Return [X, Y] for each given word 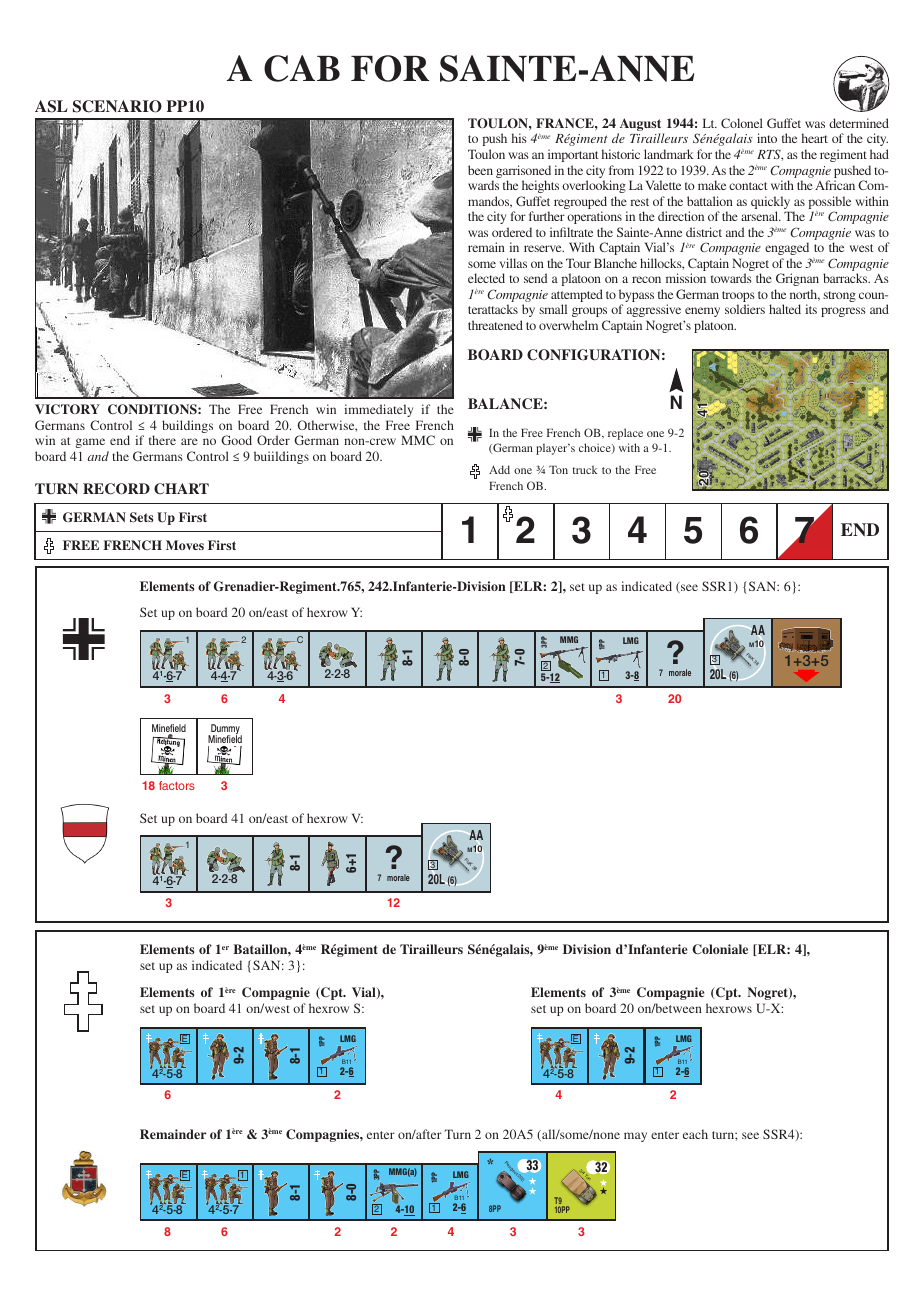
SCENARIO [117, 106]
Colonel [742, 123]
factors [177, 785]
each [695, 1134]
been [480, 170]
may [635, 1137]
